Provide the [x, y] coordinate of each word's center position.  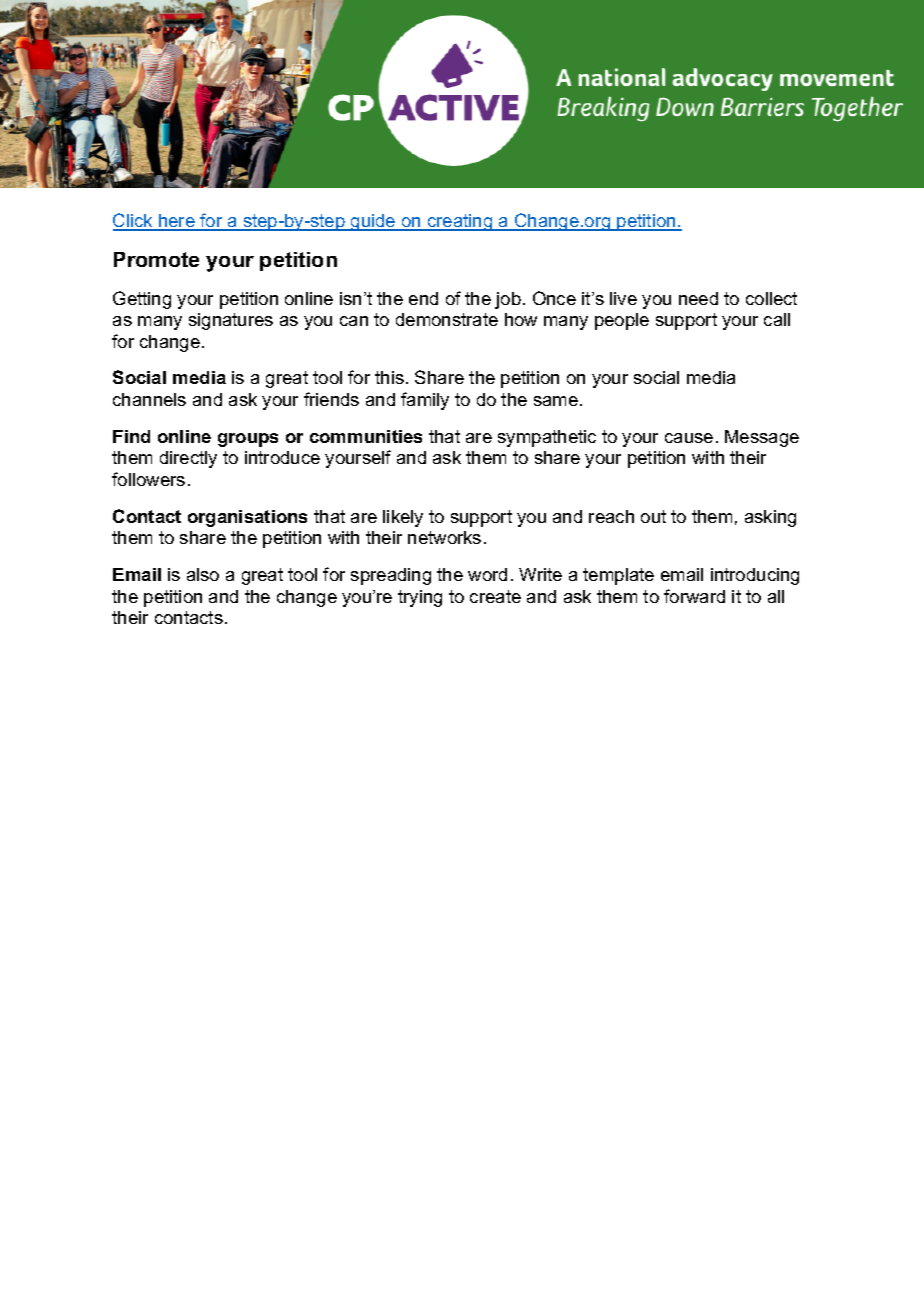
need [698, 298]
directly [188, 459]
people [622, 321]
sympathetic [547, 438]
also [203, 574]
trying [420, 598]
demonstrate [447, 319]
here [177, 222]
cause [689, 438]
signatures [231, 321]
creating [460, 222]
